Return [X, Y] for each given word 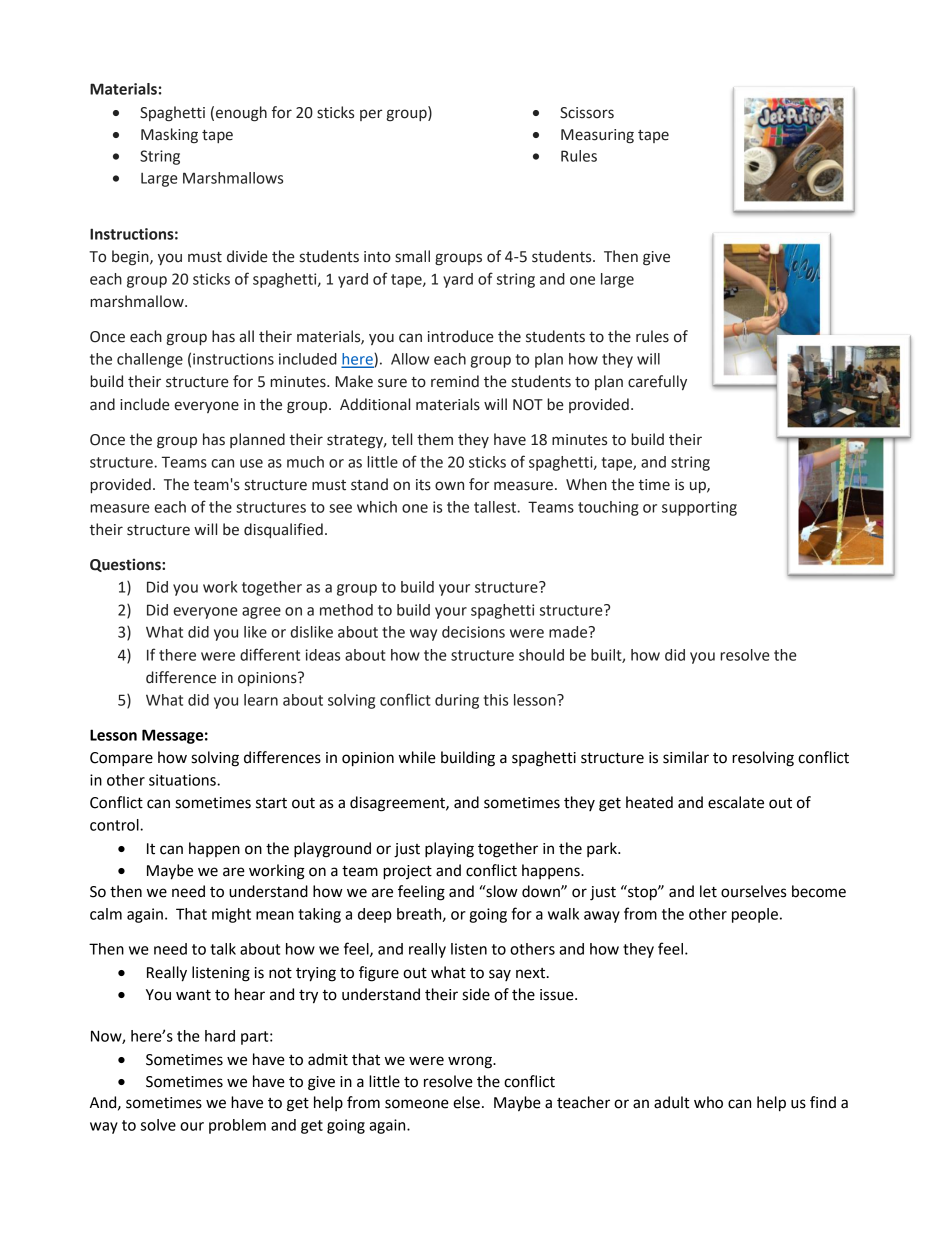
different [270, 654]
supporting [699, 508]
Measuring [597, 136]
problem [237, 1126]
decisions [473, 632]
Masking [169, 136]
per [371, 115]
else [466, 1102]
